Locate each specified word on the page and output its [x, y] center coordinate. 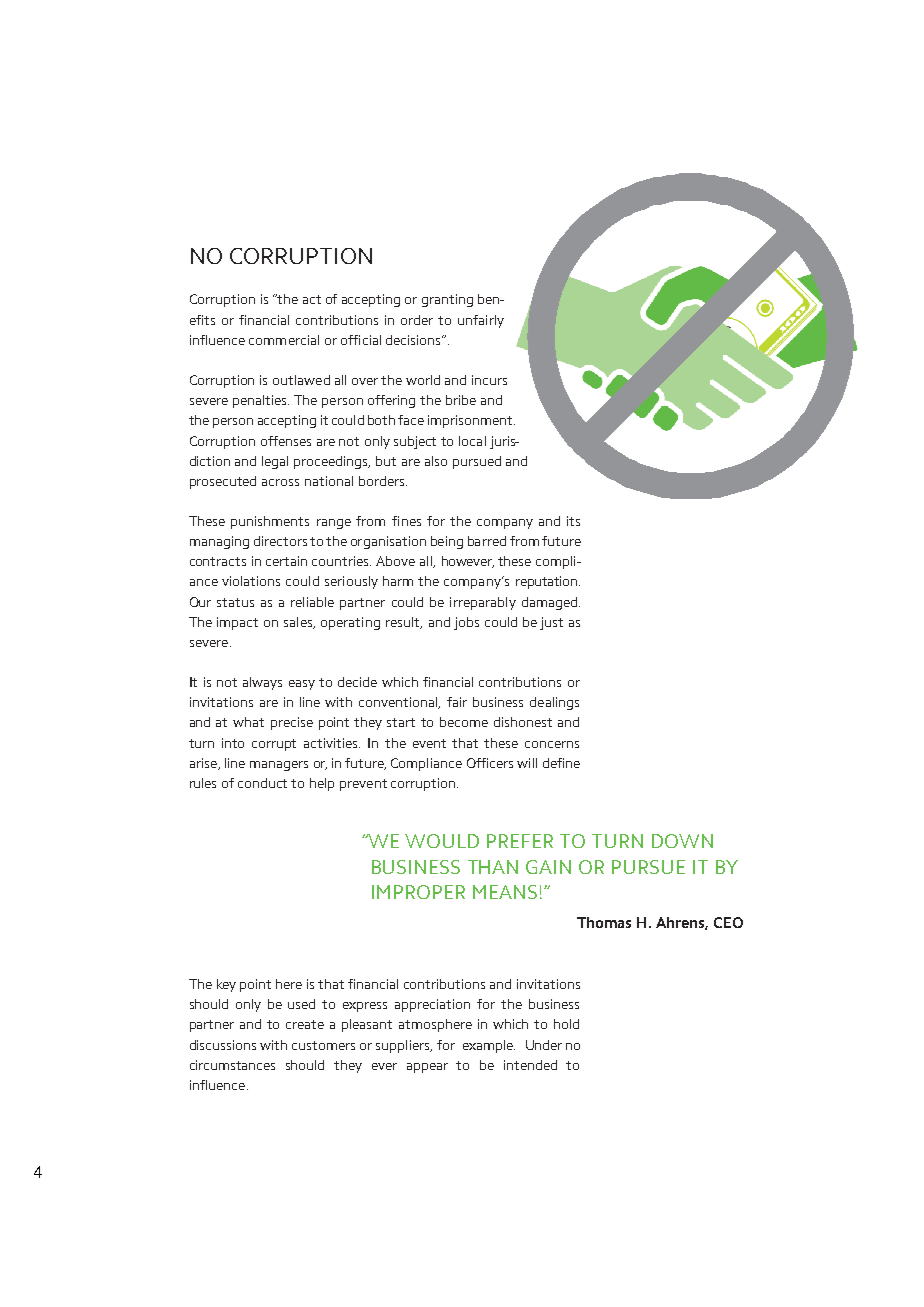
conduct [262, 783]
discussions [223, 1045]
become [464, 722]
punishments [270, 522]
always [262, 683]
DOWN [682, 841]
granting [447, 300]
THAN [493, 867]
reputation [548, 582]
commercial [284, 340]
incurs [489, 380]
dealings [554, 703]
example [489, 1046]
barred [487, 541]
